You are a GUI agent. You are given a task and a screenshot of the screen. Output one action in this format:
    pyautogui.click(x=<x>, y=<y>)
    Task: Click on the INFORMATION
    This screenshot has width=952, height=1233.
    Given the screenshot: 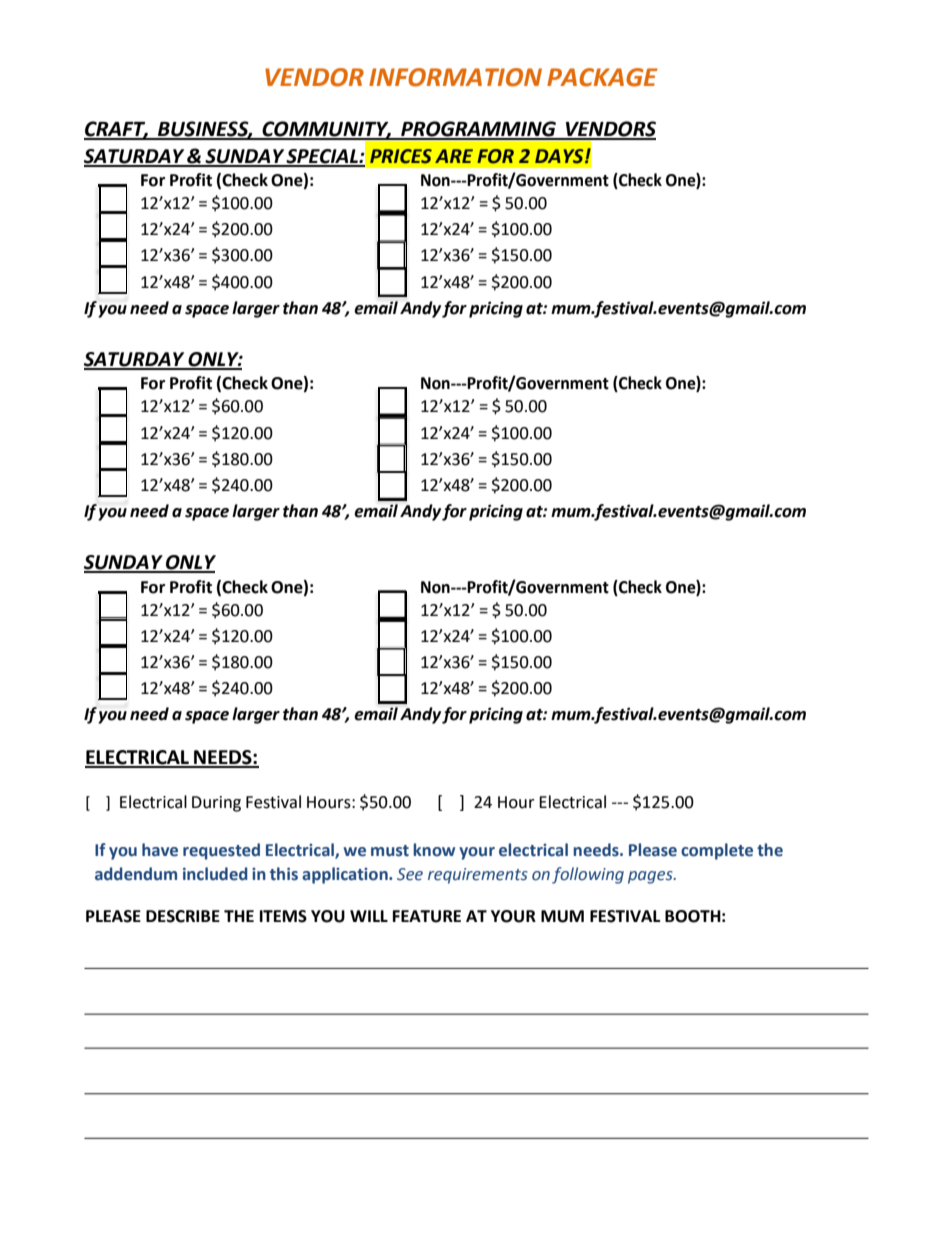 What is the action you would take?
    pyautogui.click(x=455, y=77)
